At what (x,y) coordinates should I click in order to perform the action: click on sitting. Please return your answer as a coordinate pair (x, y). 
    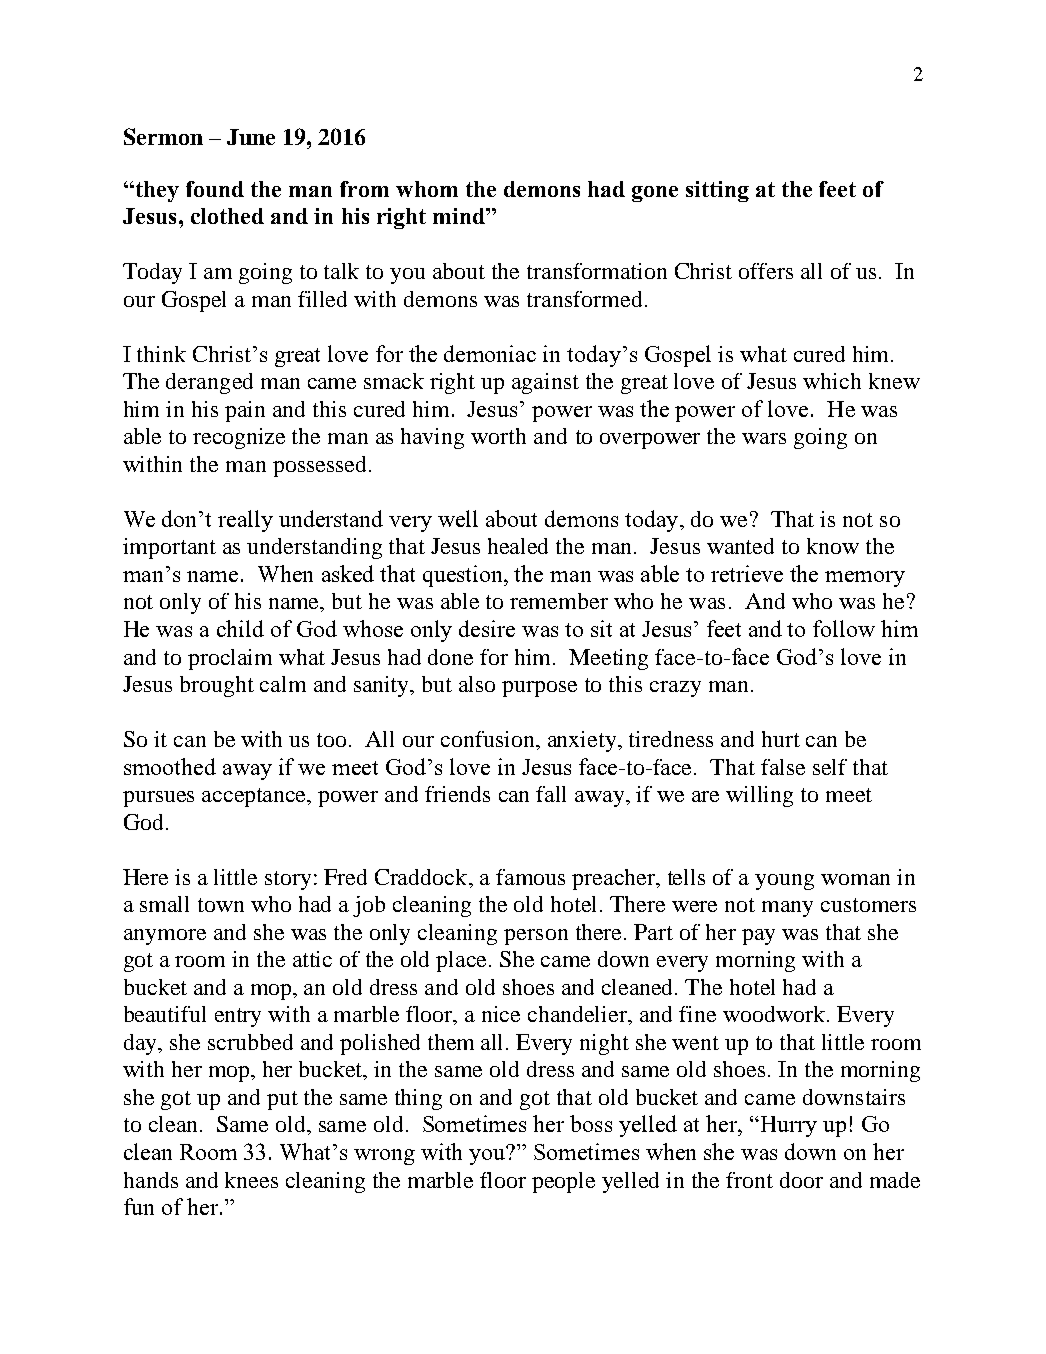
    Looking at the image, I should click on (717, 191).
